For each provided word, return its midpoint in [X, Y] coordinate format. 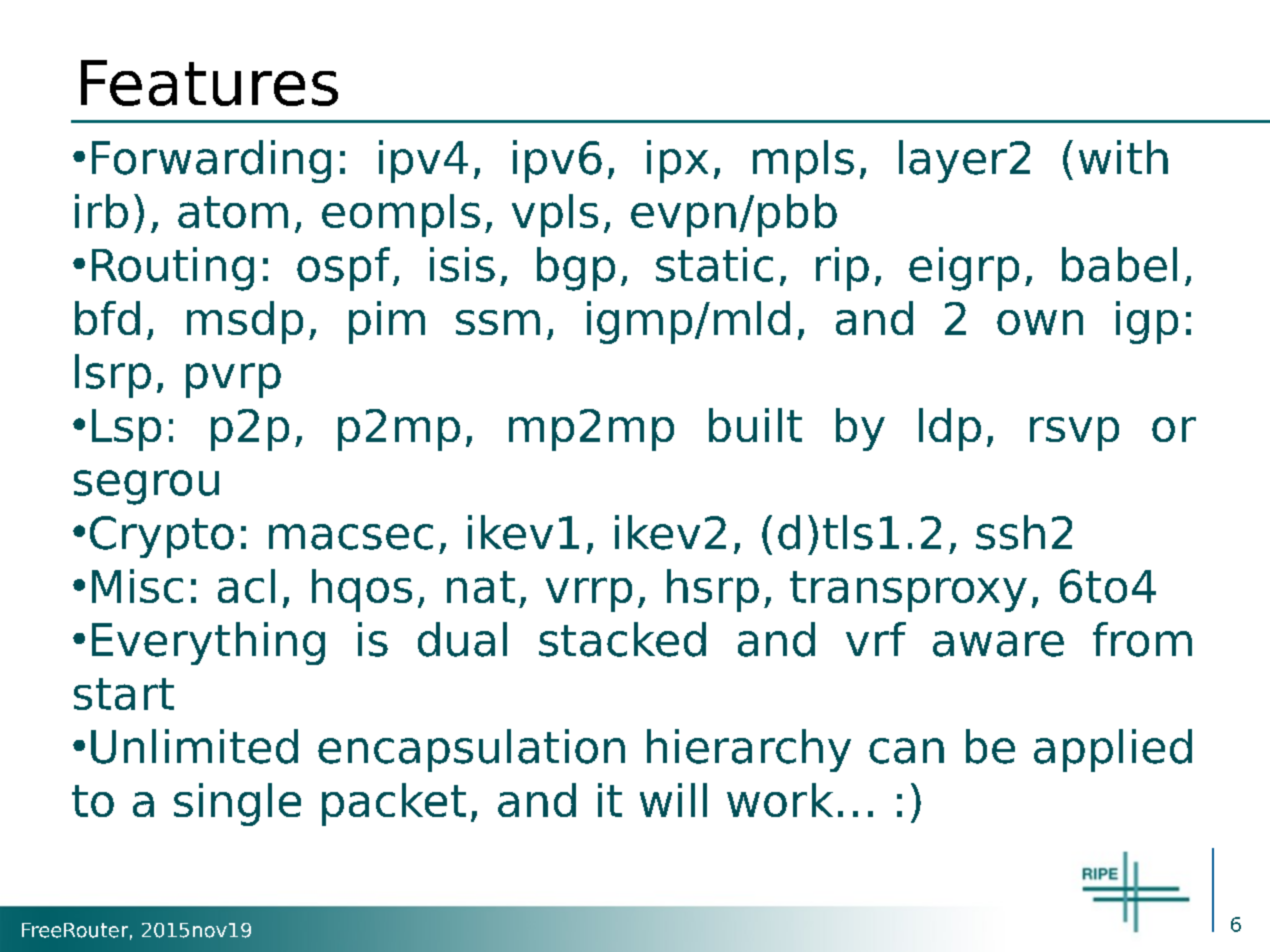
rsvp [1074, 434]
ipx [677, 161]
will [673, 800]
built [755, 425]
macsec [351, 537]
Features [209, 83]
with [1123, 157]
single [237, 804]
